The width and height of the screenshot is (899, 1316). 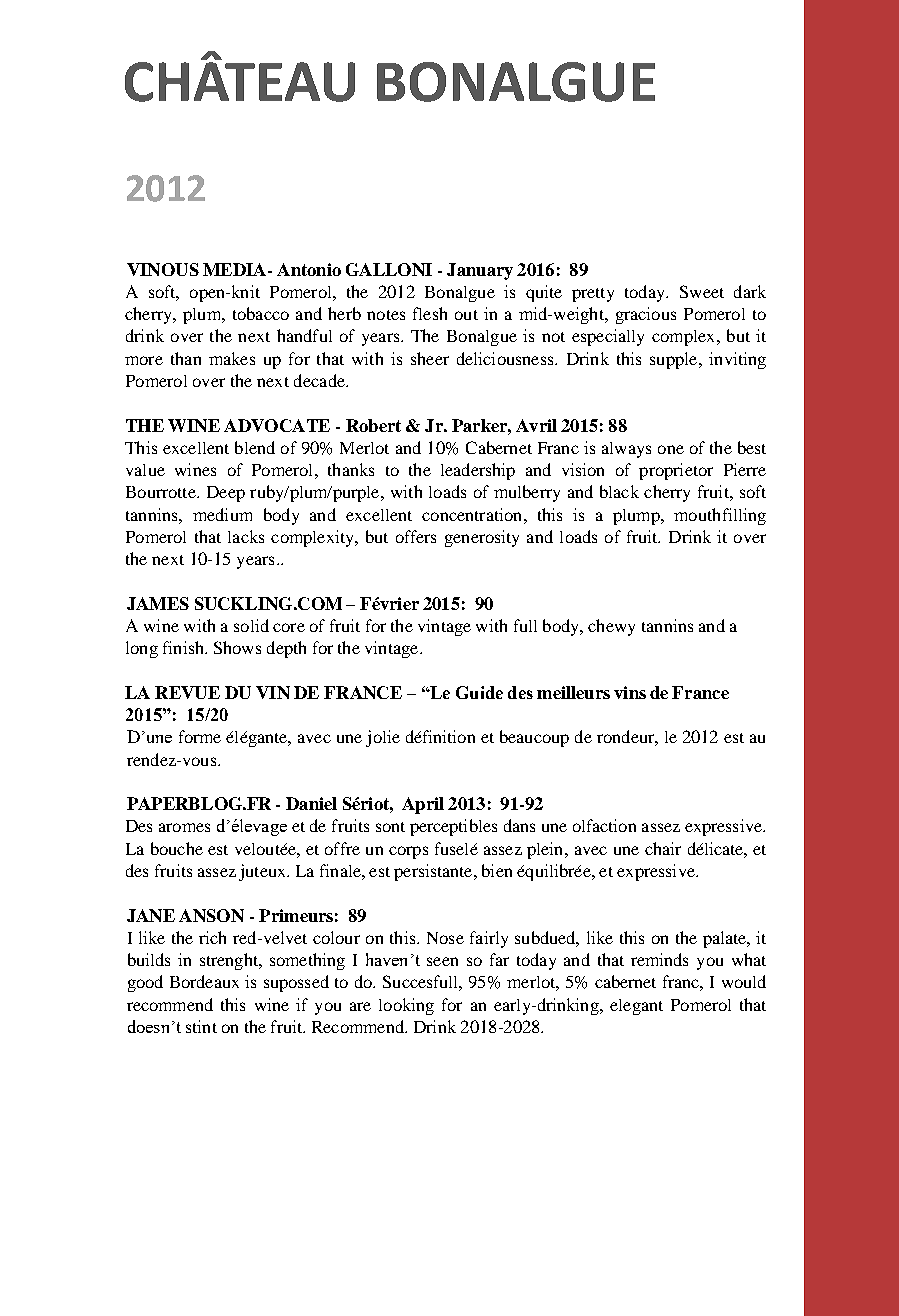 What do you see at coordinates (204, 981) in the screenshot?
I see `Bordeaux` at bounding box center [204, 981].
